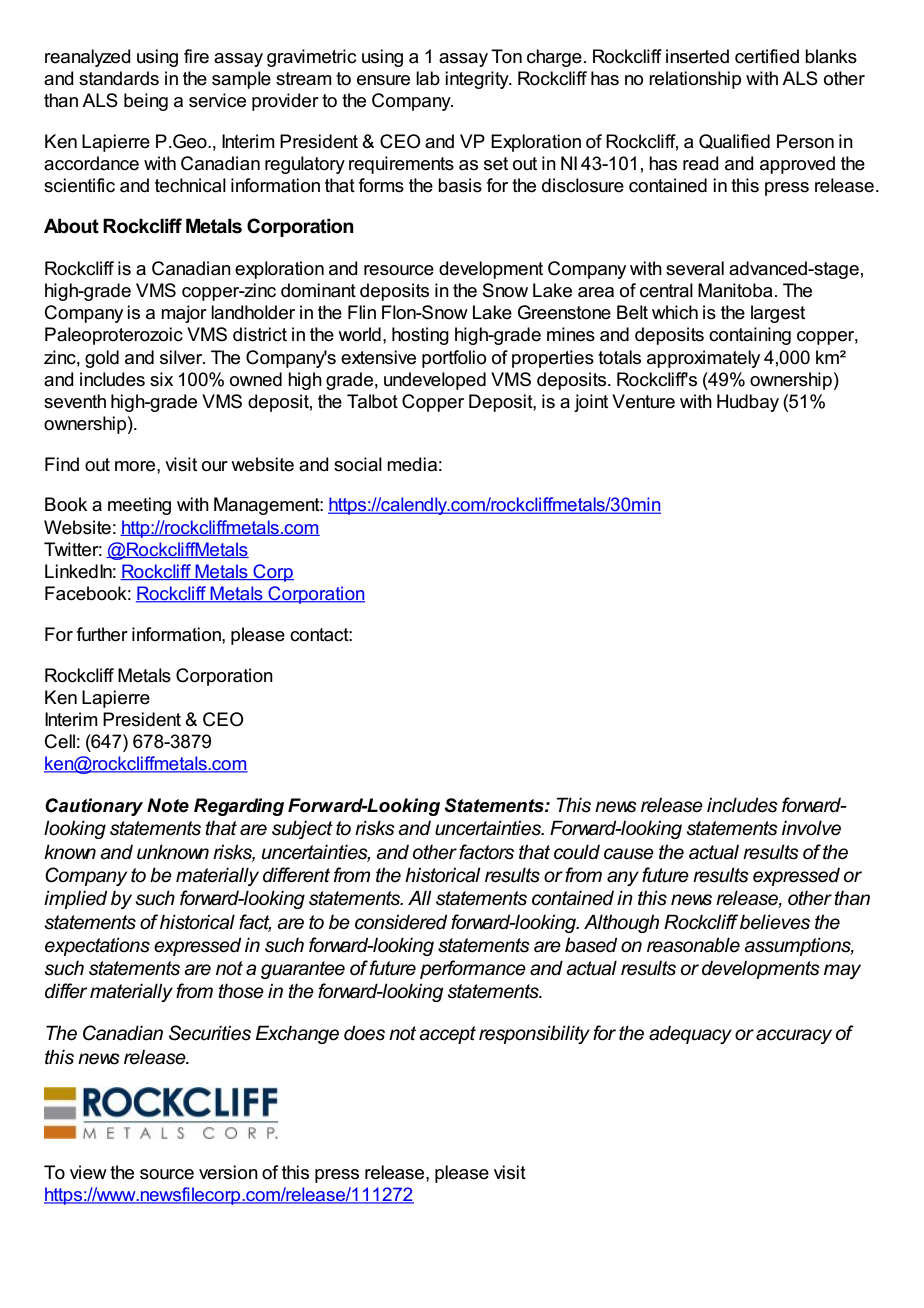 The width and height of the image is (924, 1308). Describe the element at coordinates (136, 466) in the image. I see `more` at that location.
